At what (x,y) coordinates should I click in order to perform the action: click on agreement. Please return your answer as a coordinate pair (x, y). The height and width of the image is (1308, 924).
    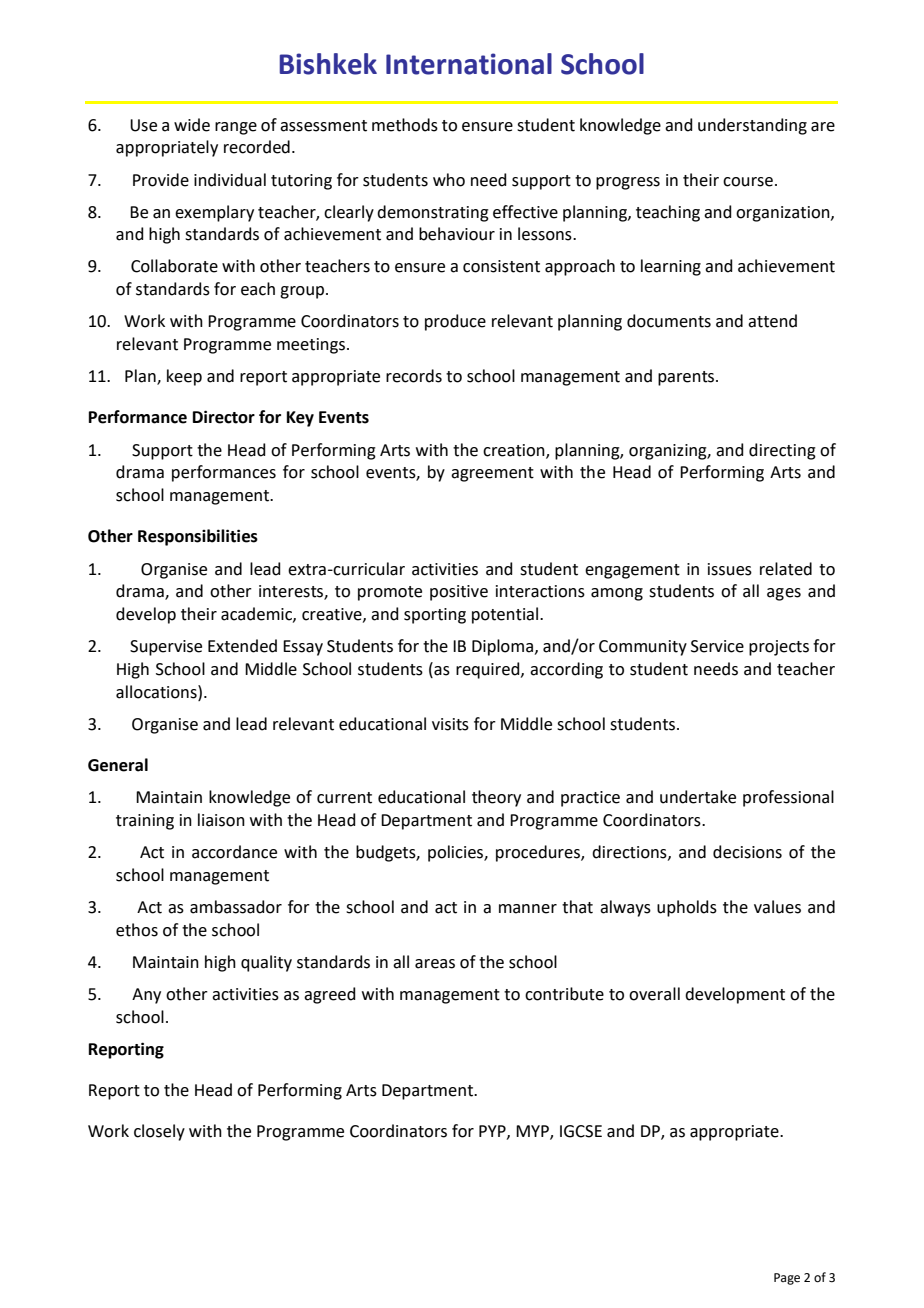
    Looking at the image, I should click on (492, 474).
